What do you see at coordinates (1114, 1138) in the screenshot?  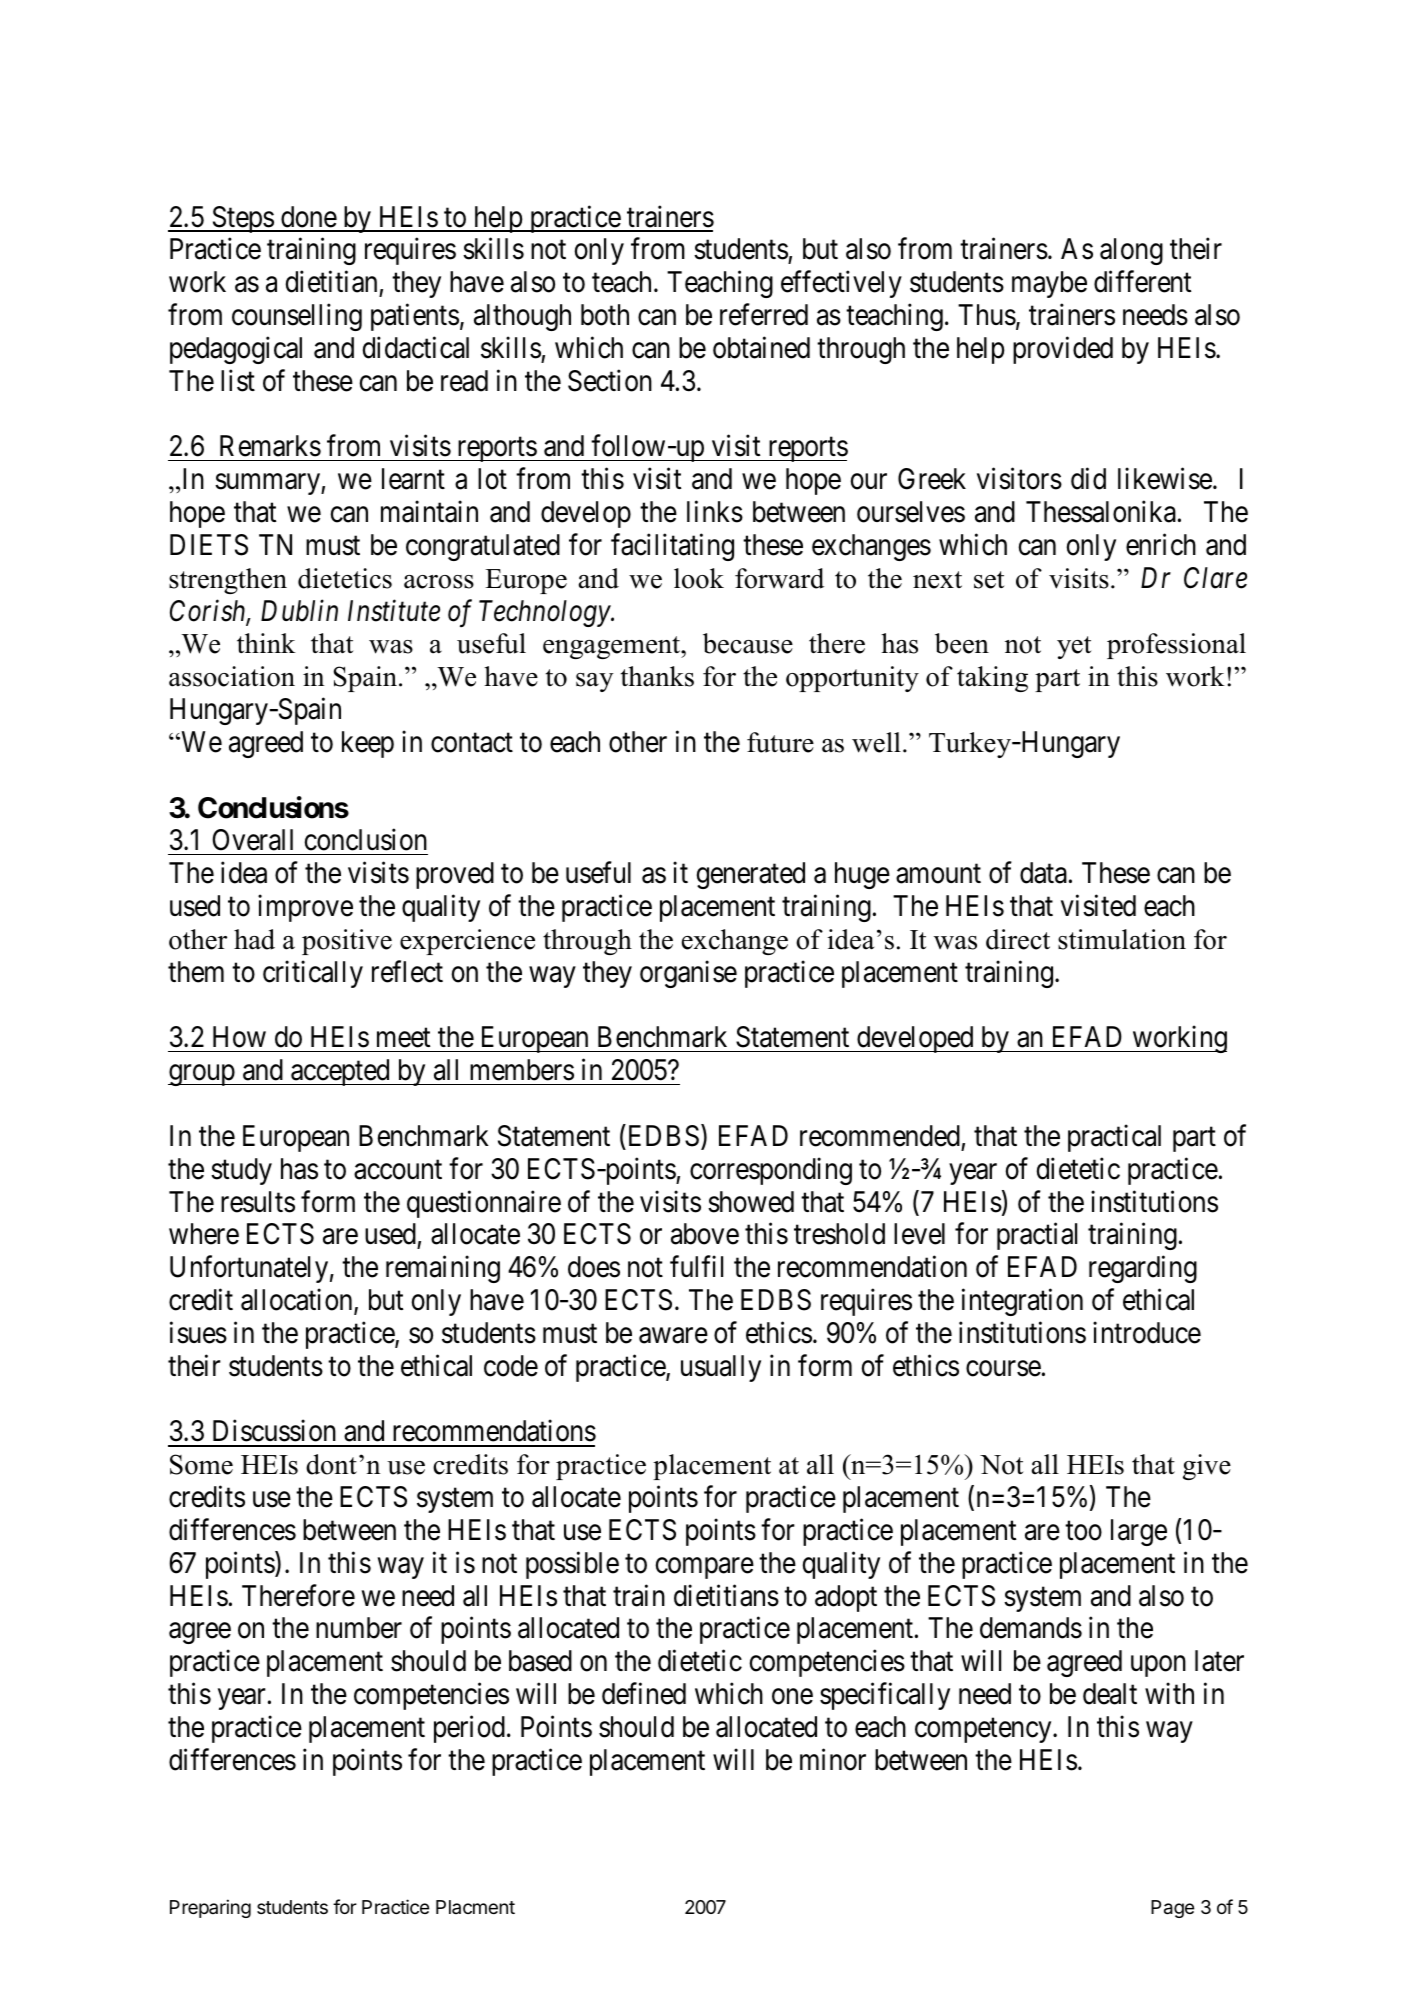 I see `practical` at bounding box center [1114, 1138].
